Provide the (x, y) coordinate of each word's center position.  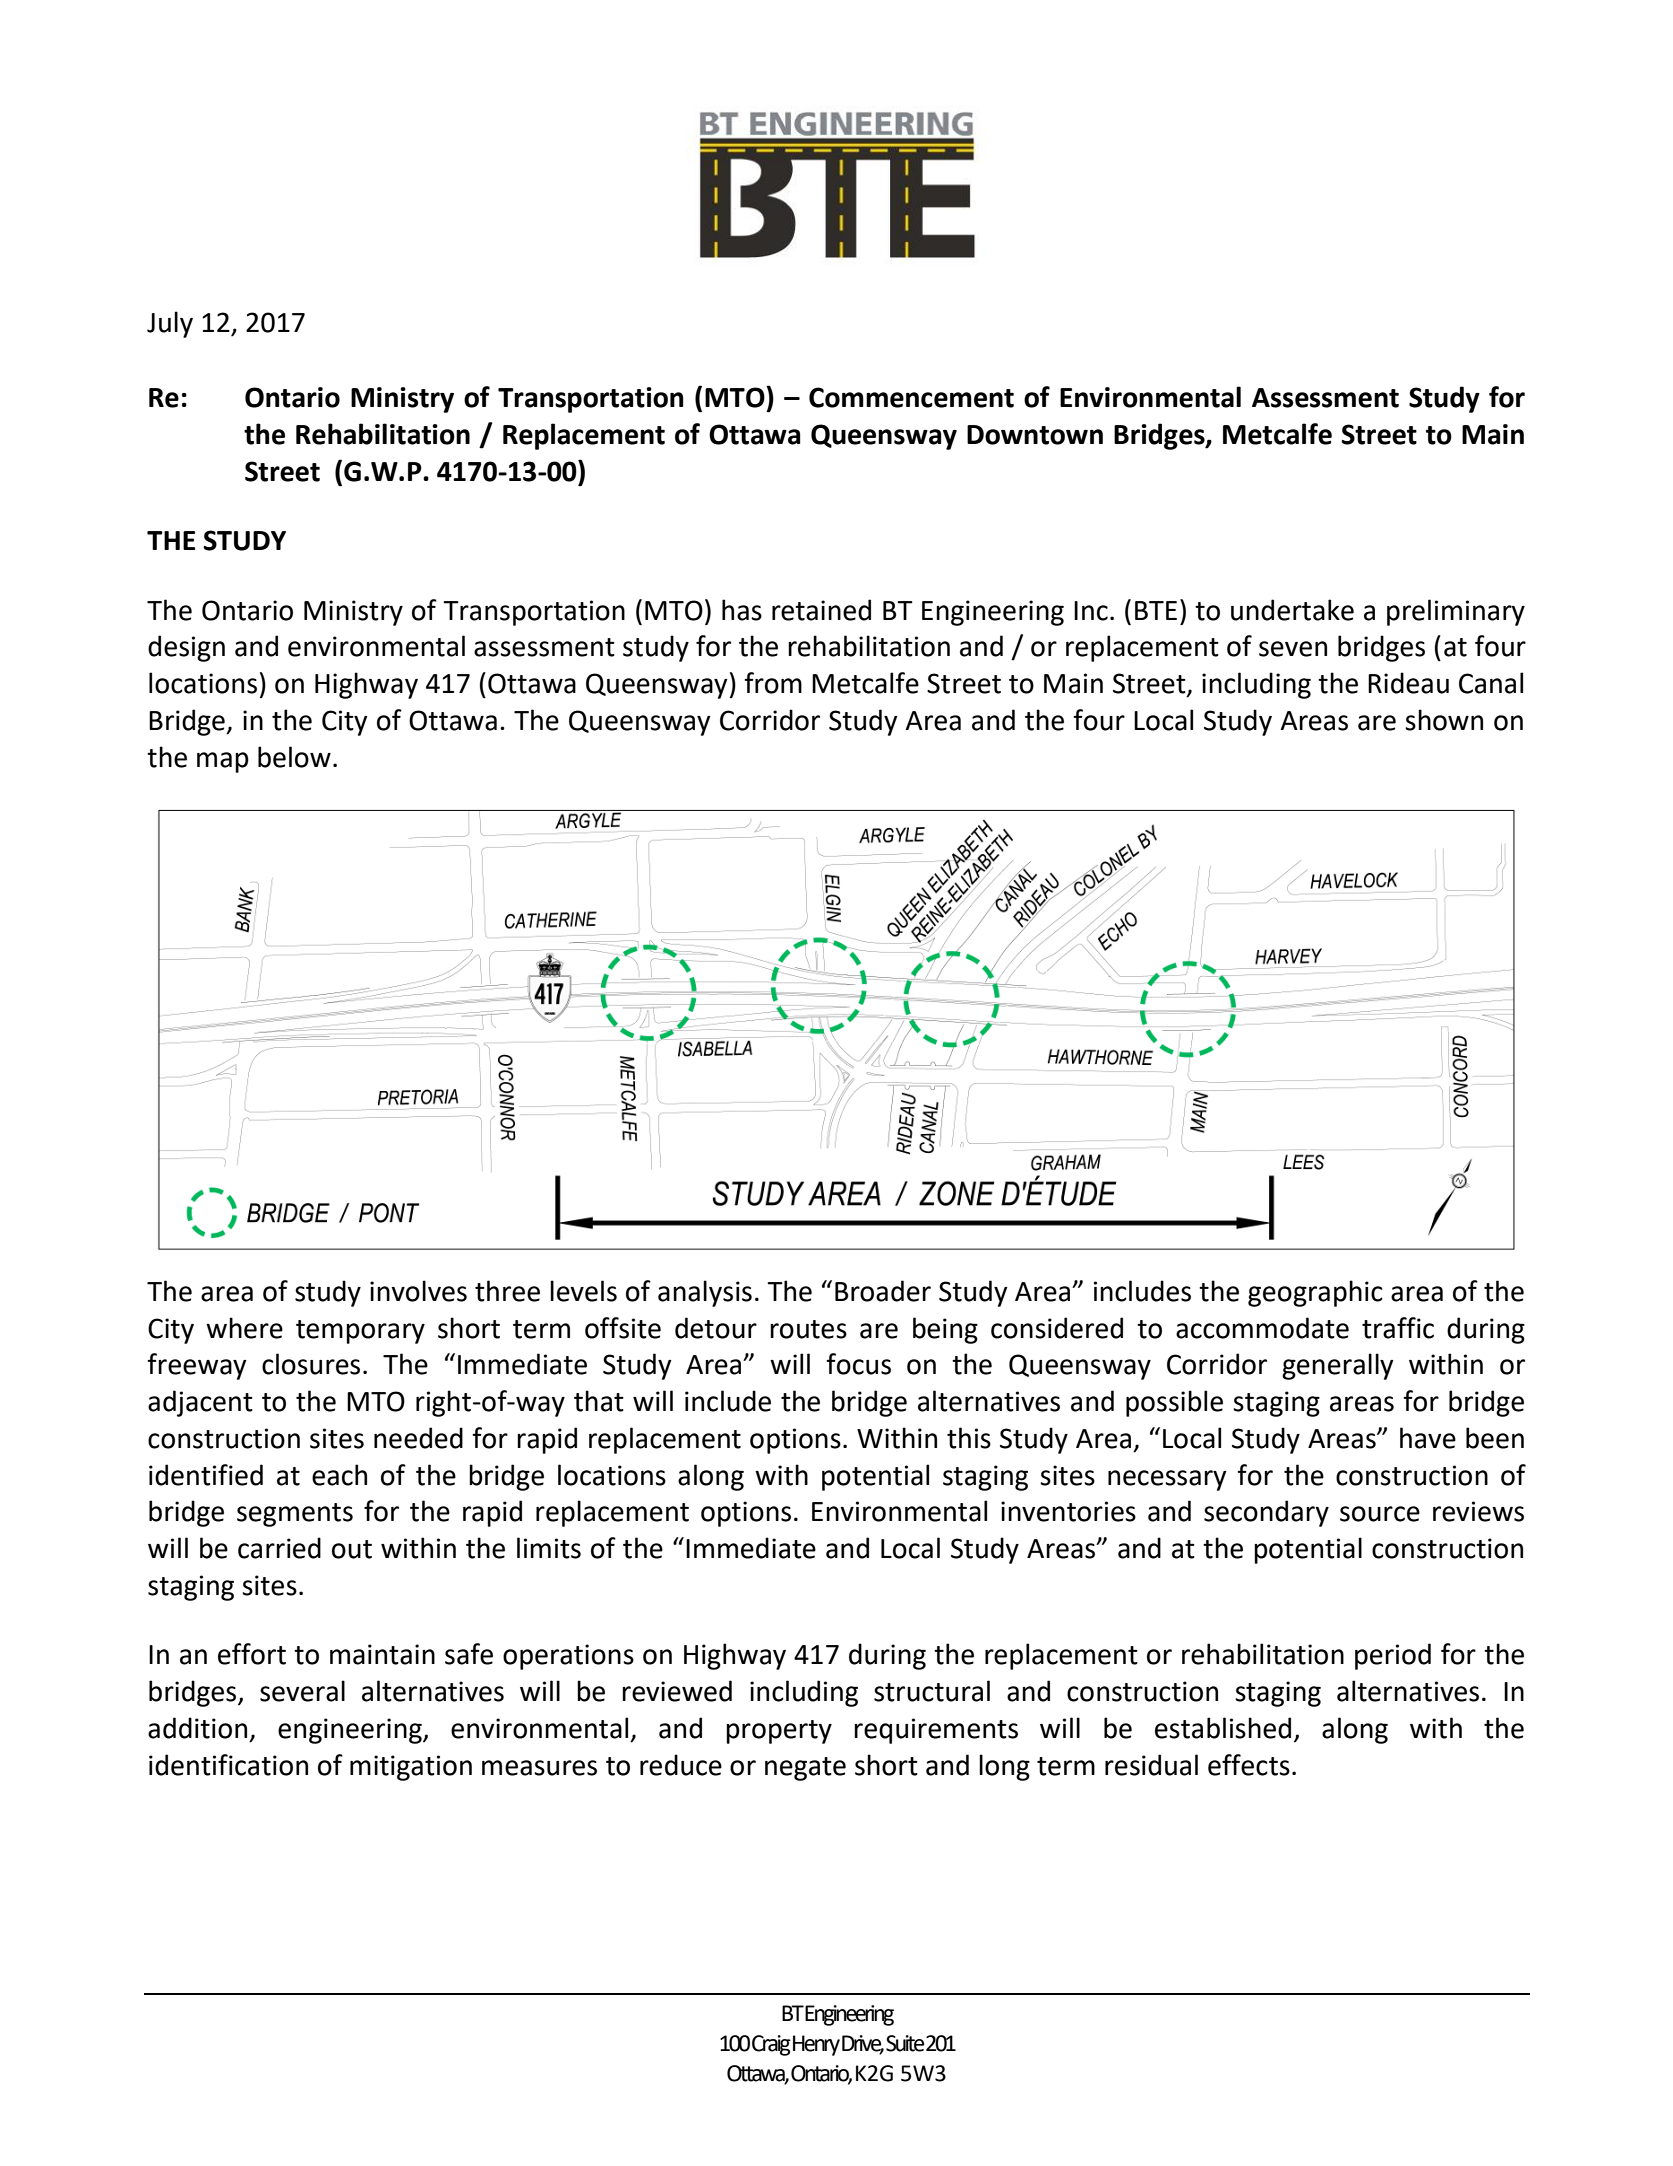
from (773, 683)
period (1393, 1656)
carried (279, 1548)
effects (1249, 1765)
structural (932, 1691)
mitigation (411, 1768)
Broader (883, 1291)
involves (418, 1291)
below (294, 757)
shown (1444, 720)
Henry (816, 2045)
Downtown (1035, 435)
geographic (1315, 1293)
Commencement (911, 397)
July (170, 324)
